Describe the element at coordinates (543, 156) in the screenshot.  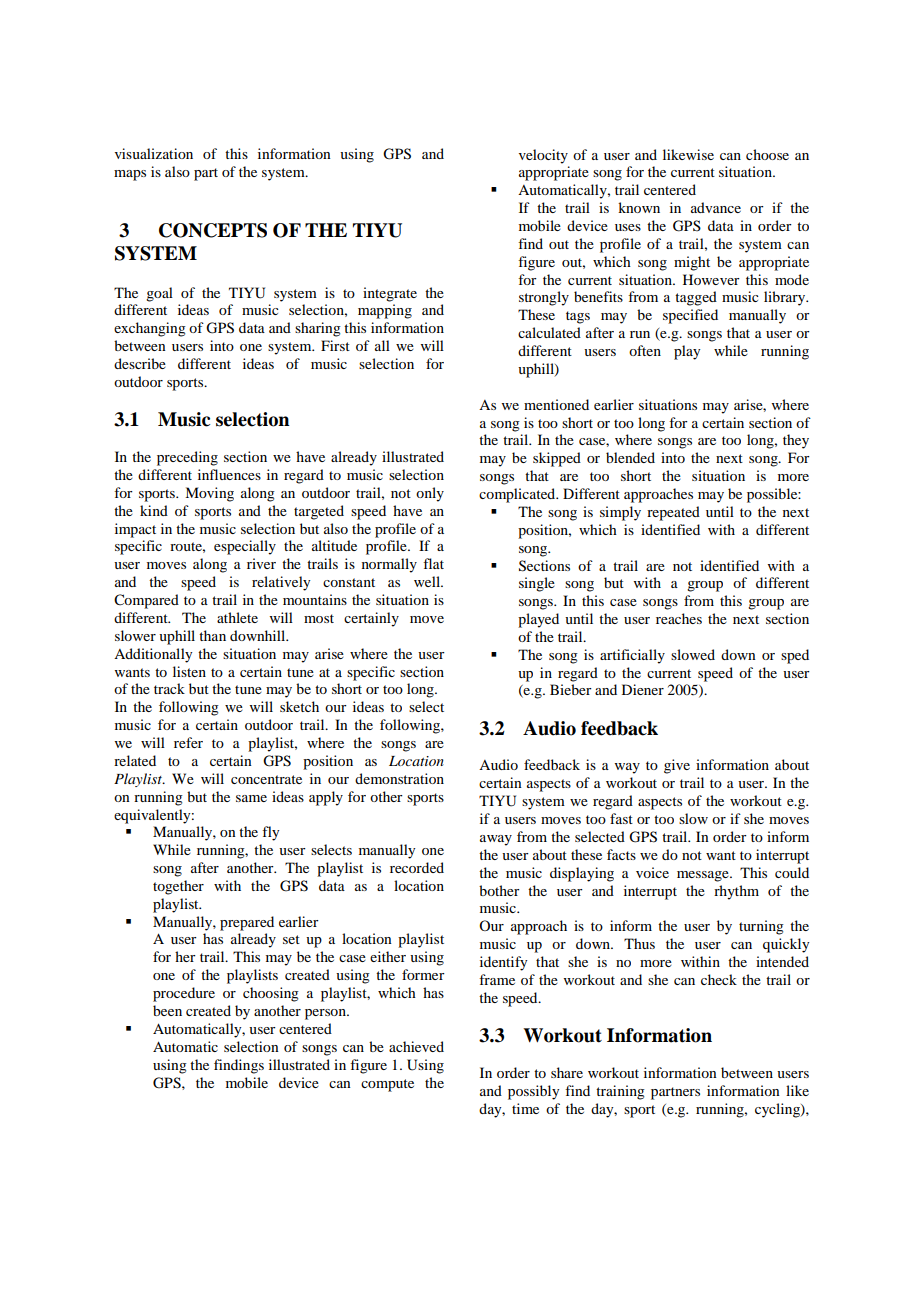
I see `velocity` at that location.
